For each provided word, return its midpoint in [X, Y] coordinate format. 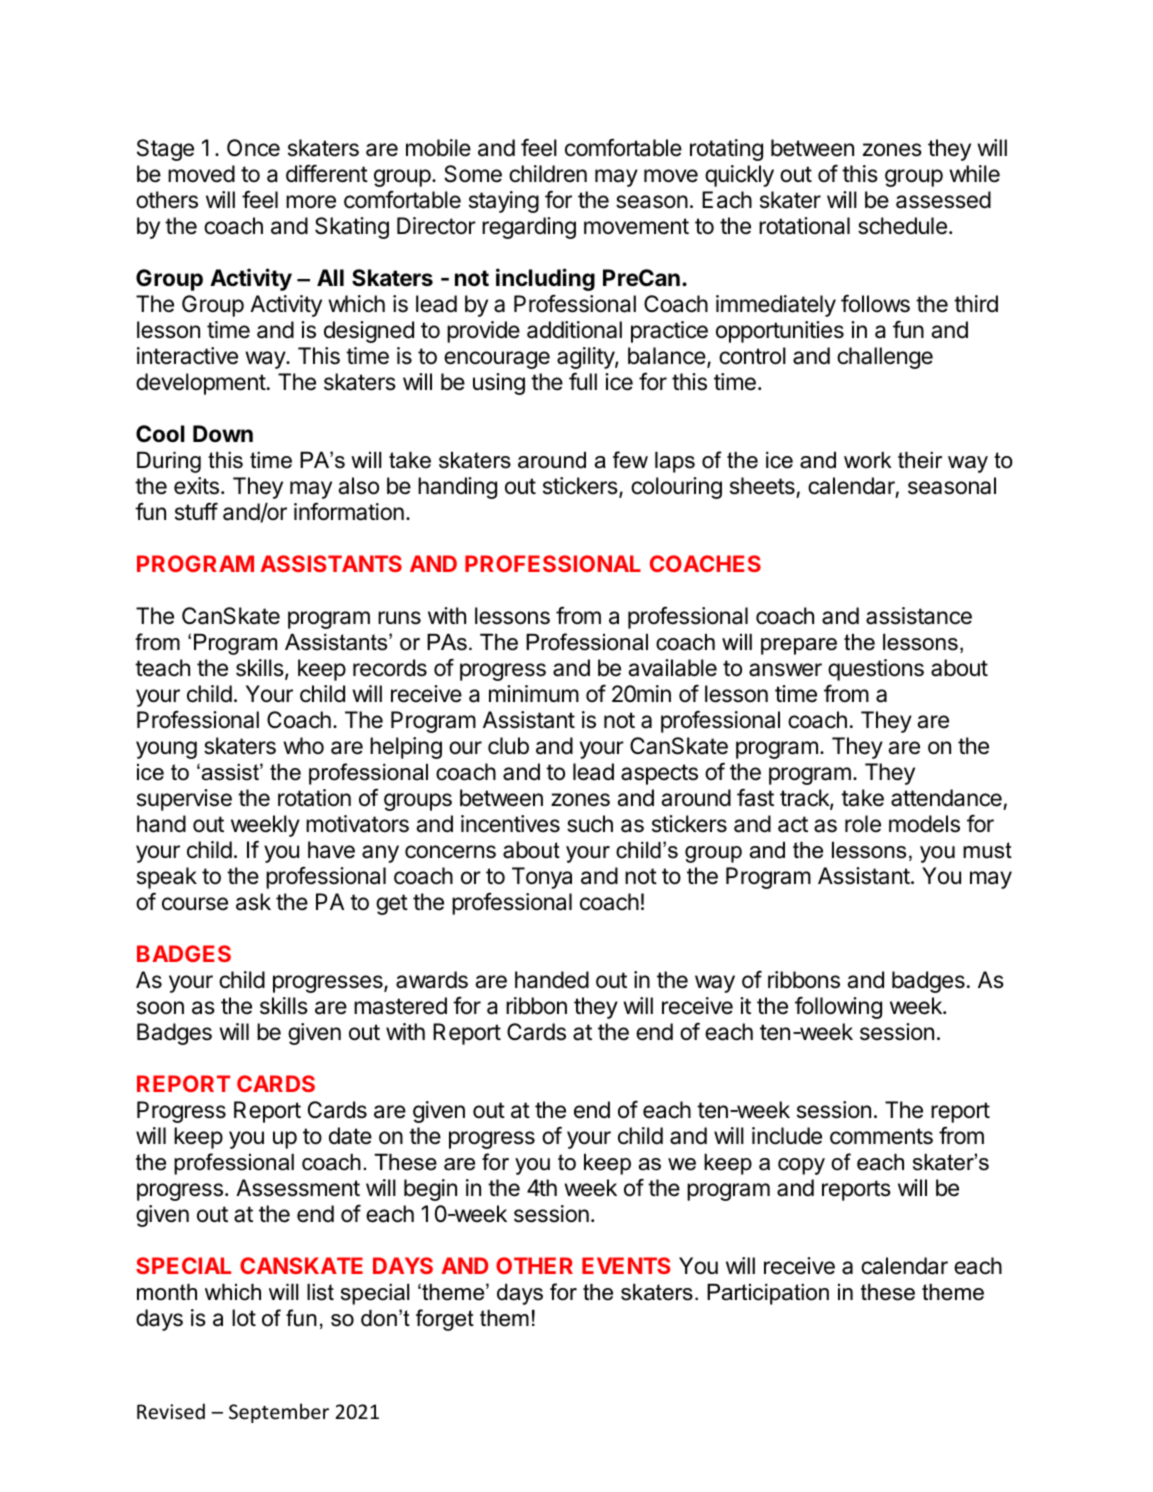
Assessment [298, 1188]
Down [223, 433]
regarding [529, 228]
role [863, 824]
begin [430, 1190]
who [303, 745]
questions [876, 670]
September [279, 1413]
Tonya [542, 878]
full [583, 381]
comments [881, 1136]
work [867, 460]
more [311, 202]
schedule [902, 226]
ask [253, 902]
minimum [534, 693]
